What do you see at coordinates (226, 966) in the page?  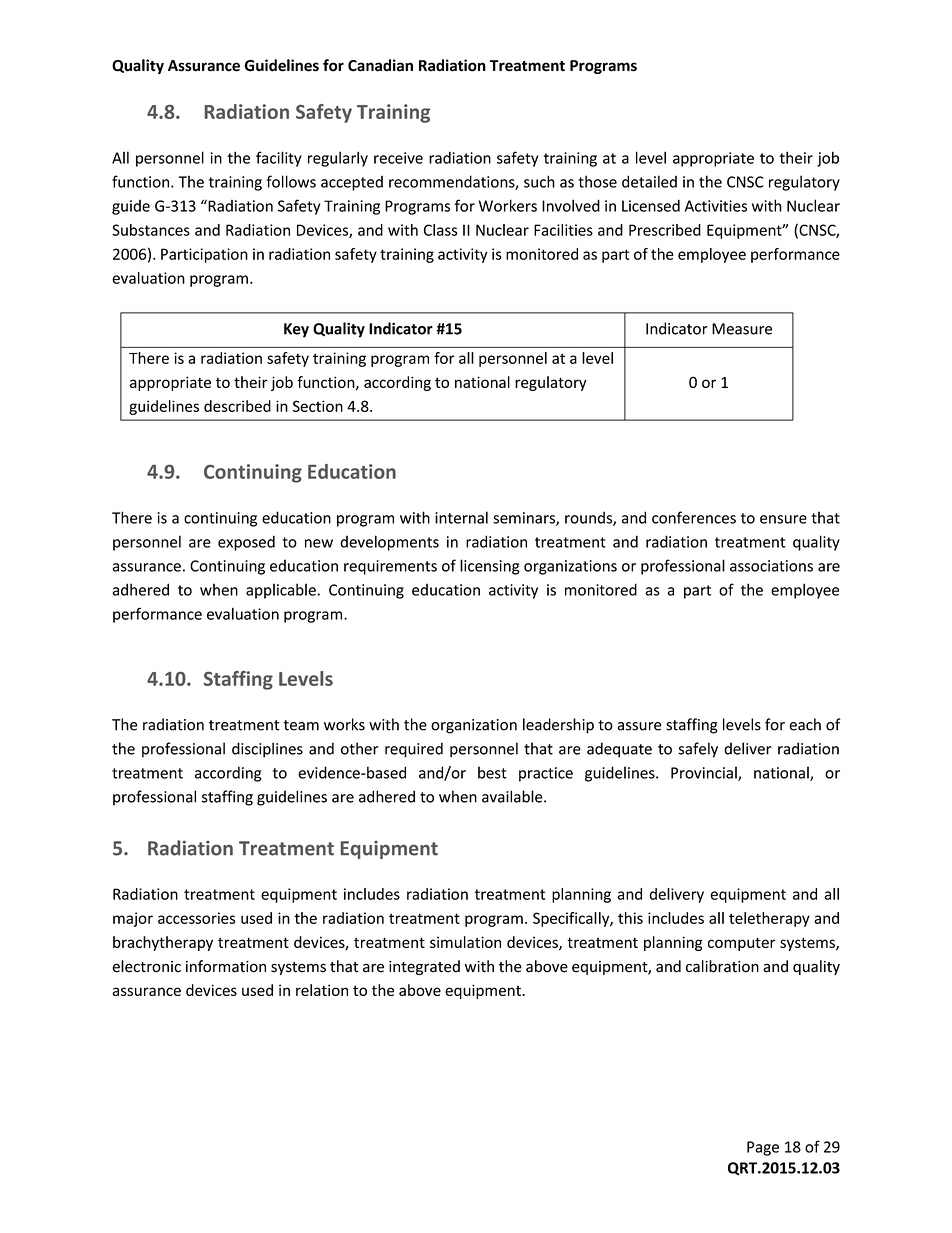 I see `information` at bounding box center [226, 966].
